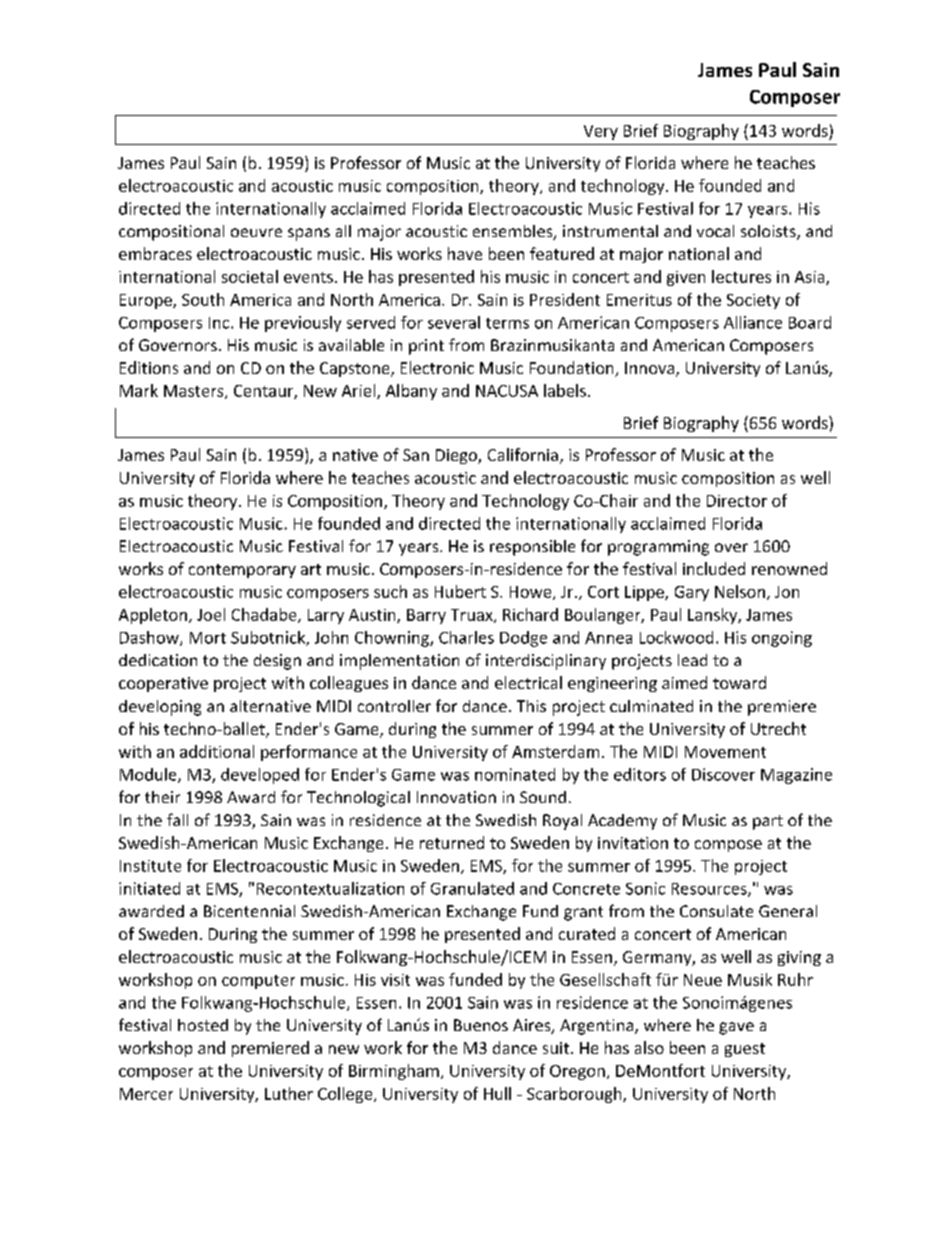 The width and height of the document is (952, 1233). I want to click on Hull, so click(497, 1093).
